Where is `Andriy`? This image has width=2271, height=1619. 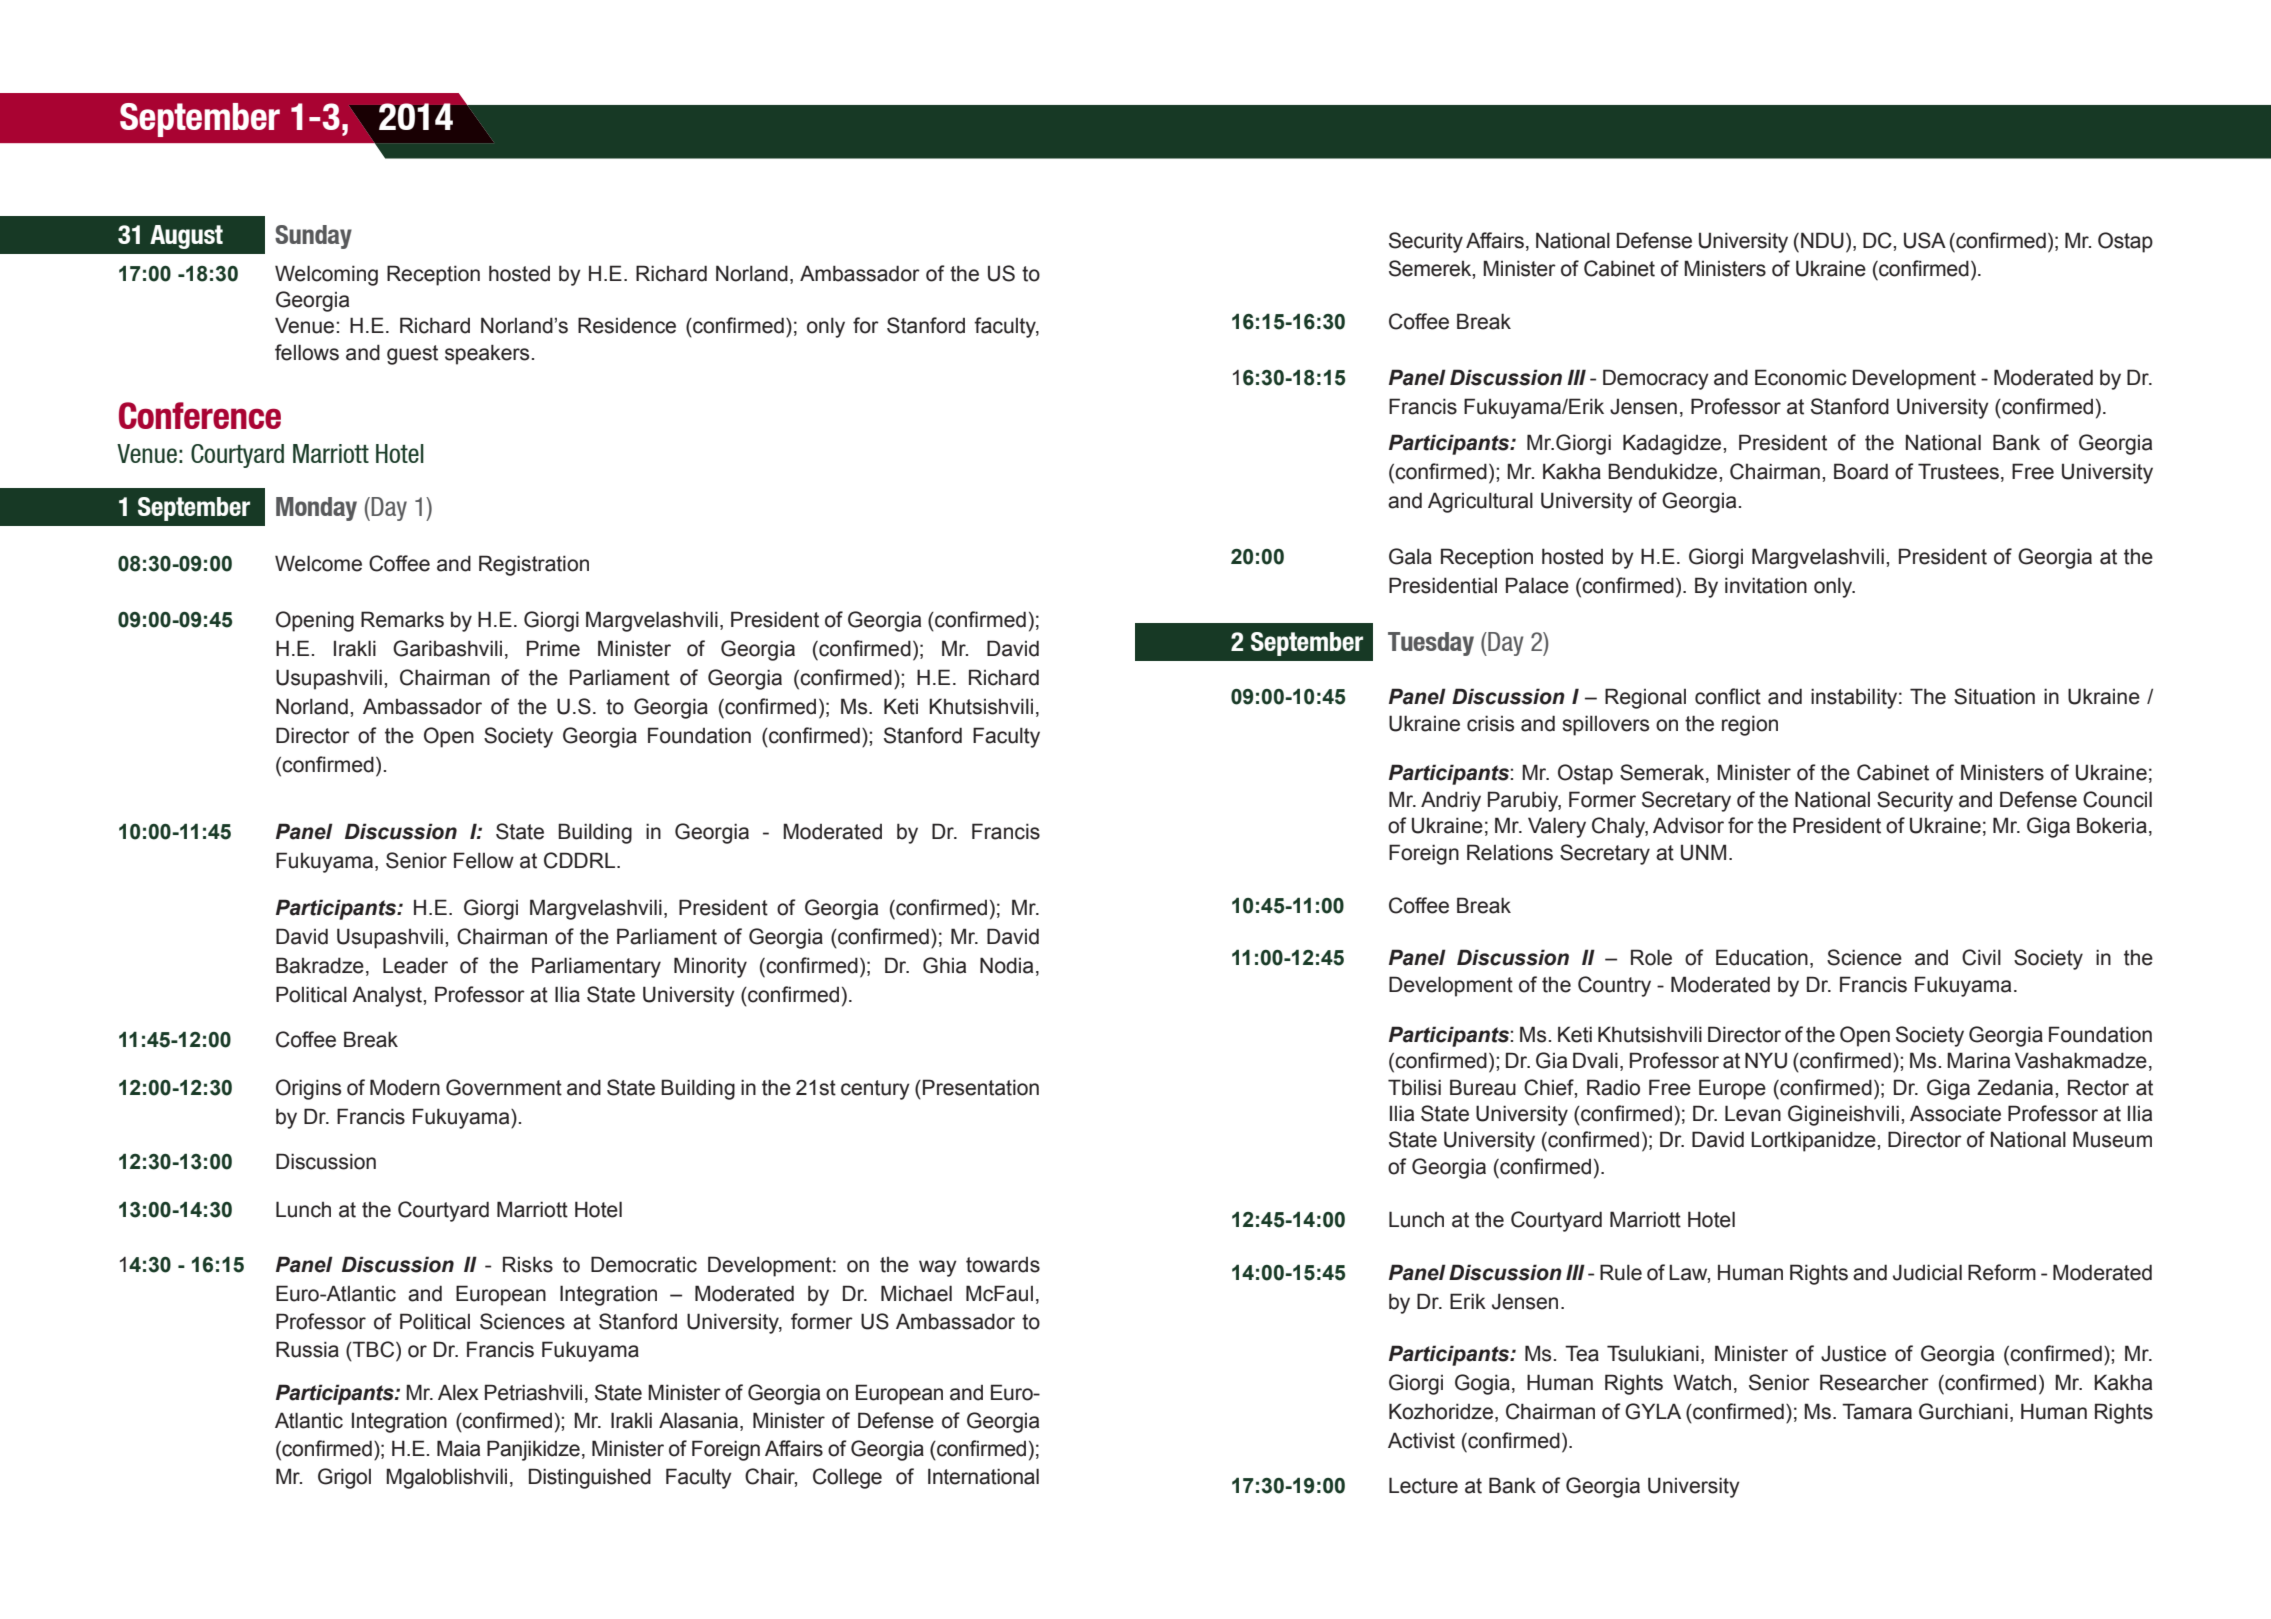 Andriy is located at coordinates (1451, 801).
